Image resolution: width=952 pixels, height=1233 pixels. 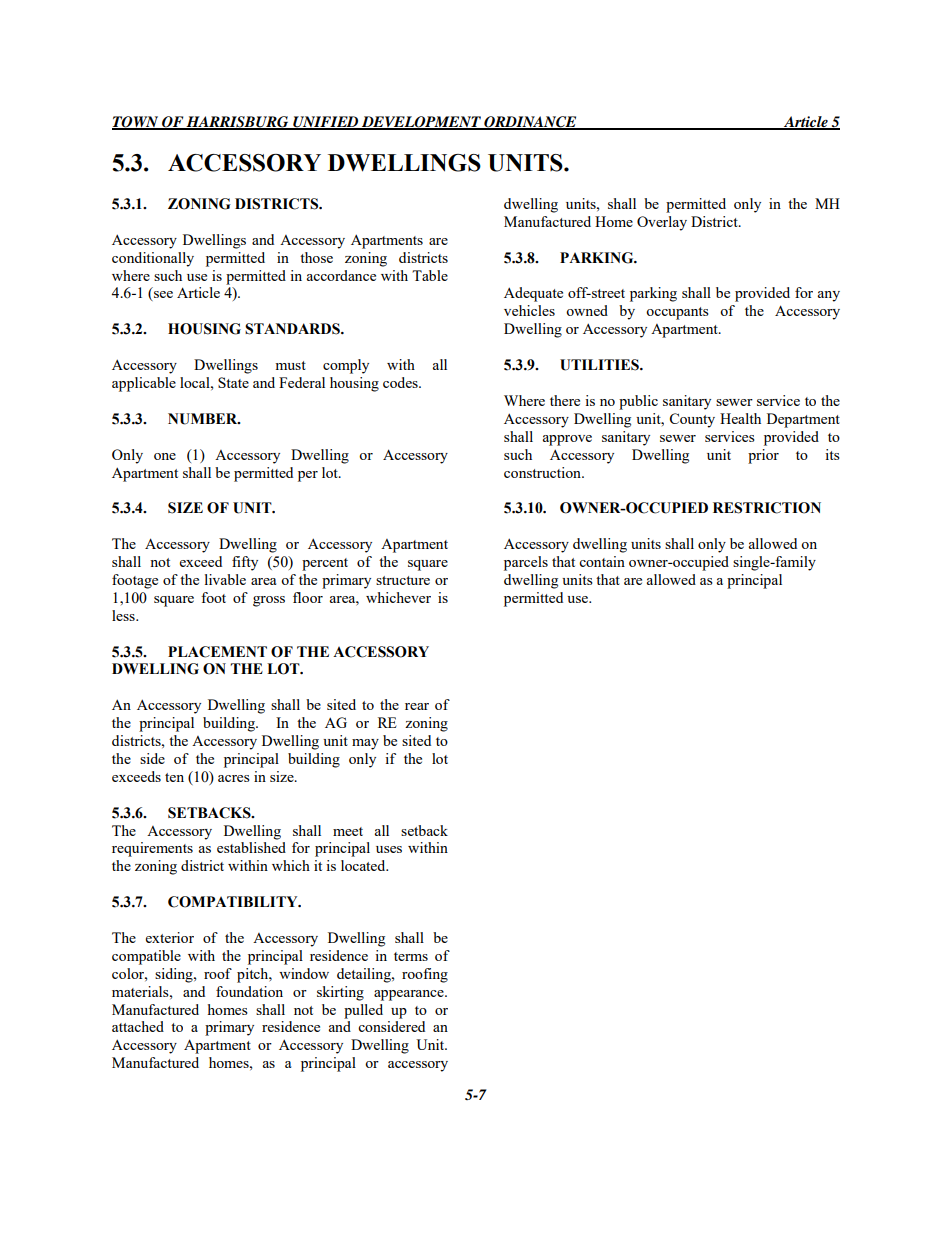 What do you see at coordinates (238, 122) in the screenshot?
I see `HARRISBURG` at bounding box center [238, 122].
